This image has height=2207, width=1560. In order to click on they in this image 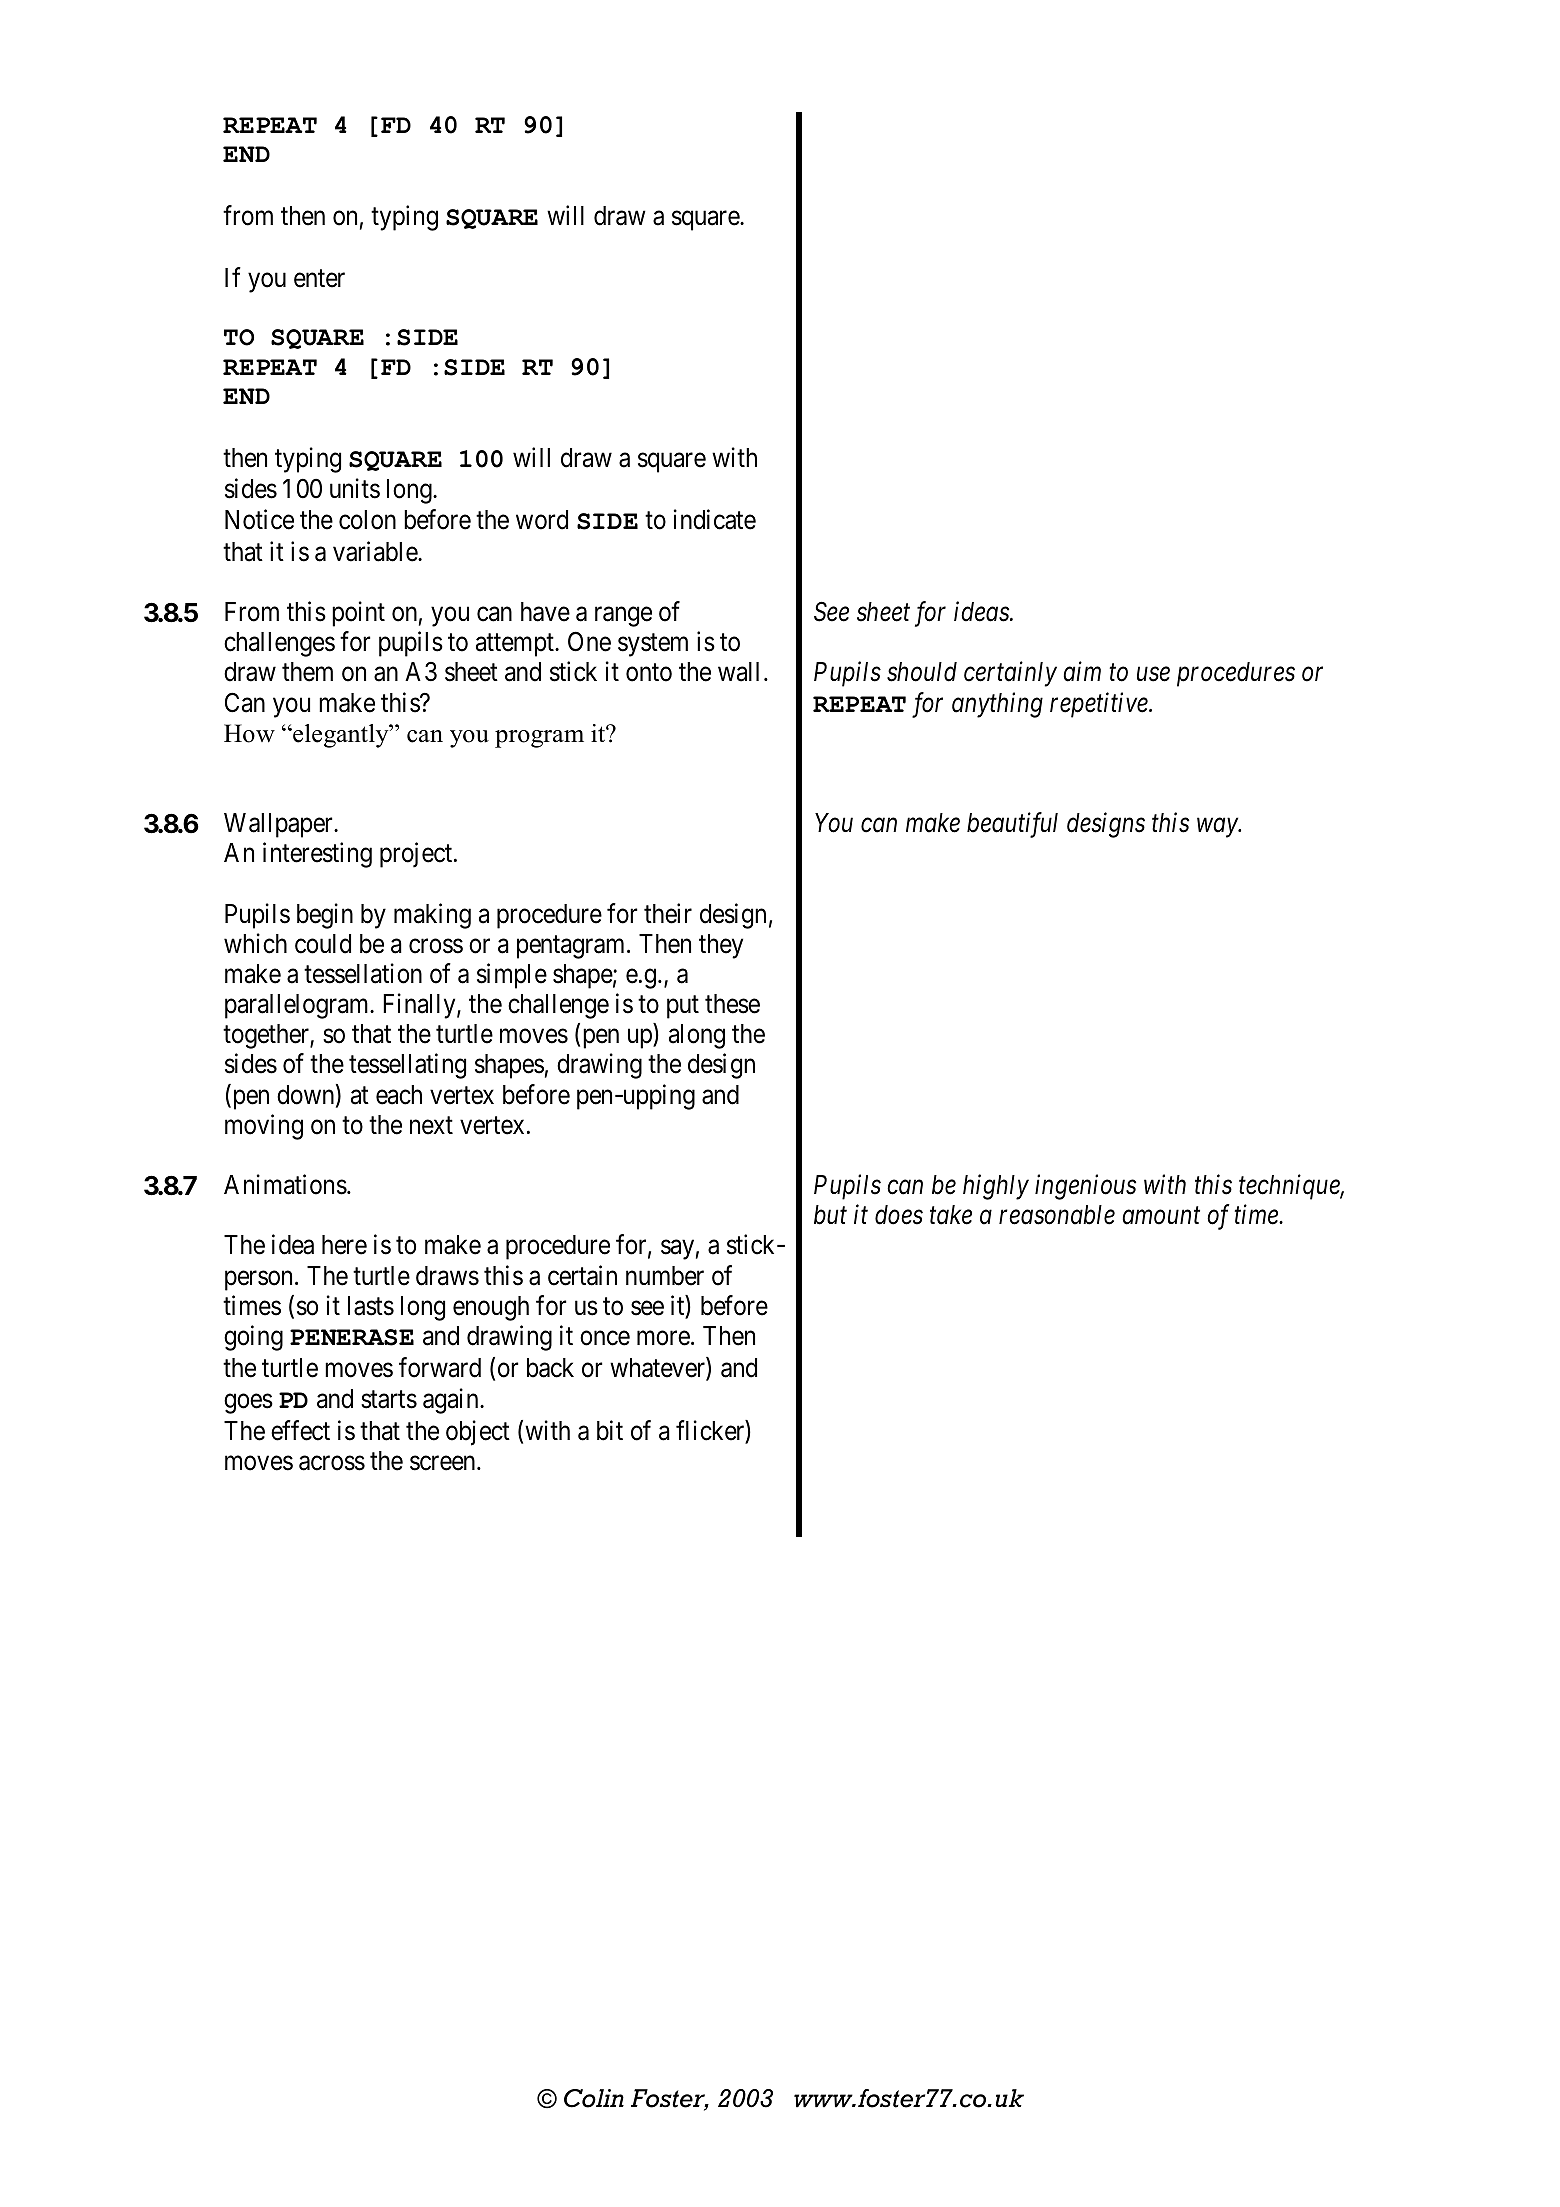, I will do `click(721, 946)`.
